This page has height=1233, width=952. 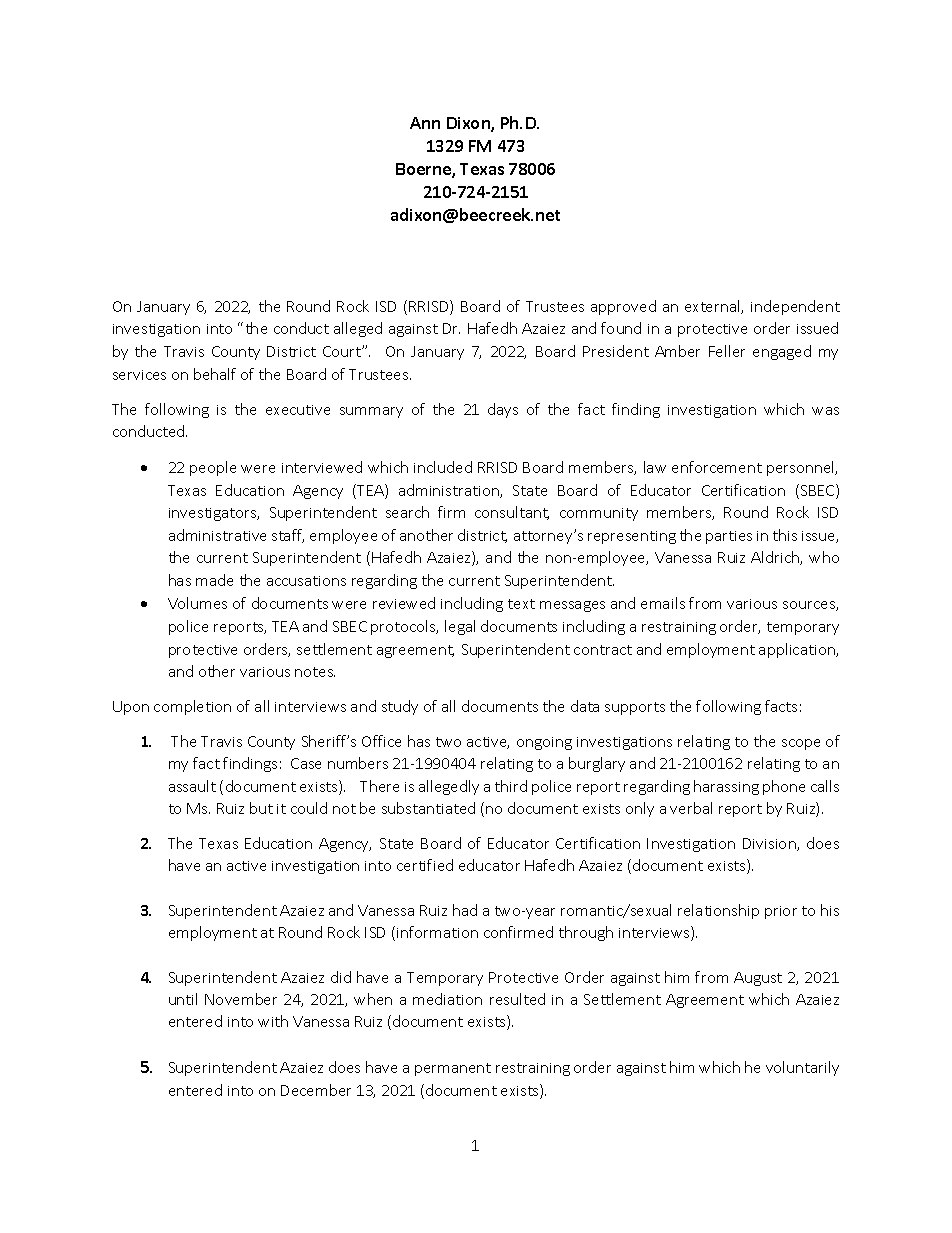 What do you see at coordinates (729, 537) in the page?
I see `parties` at bounding box center [729, 537].
